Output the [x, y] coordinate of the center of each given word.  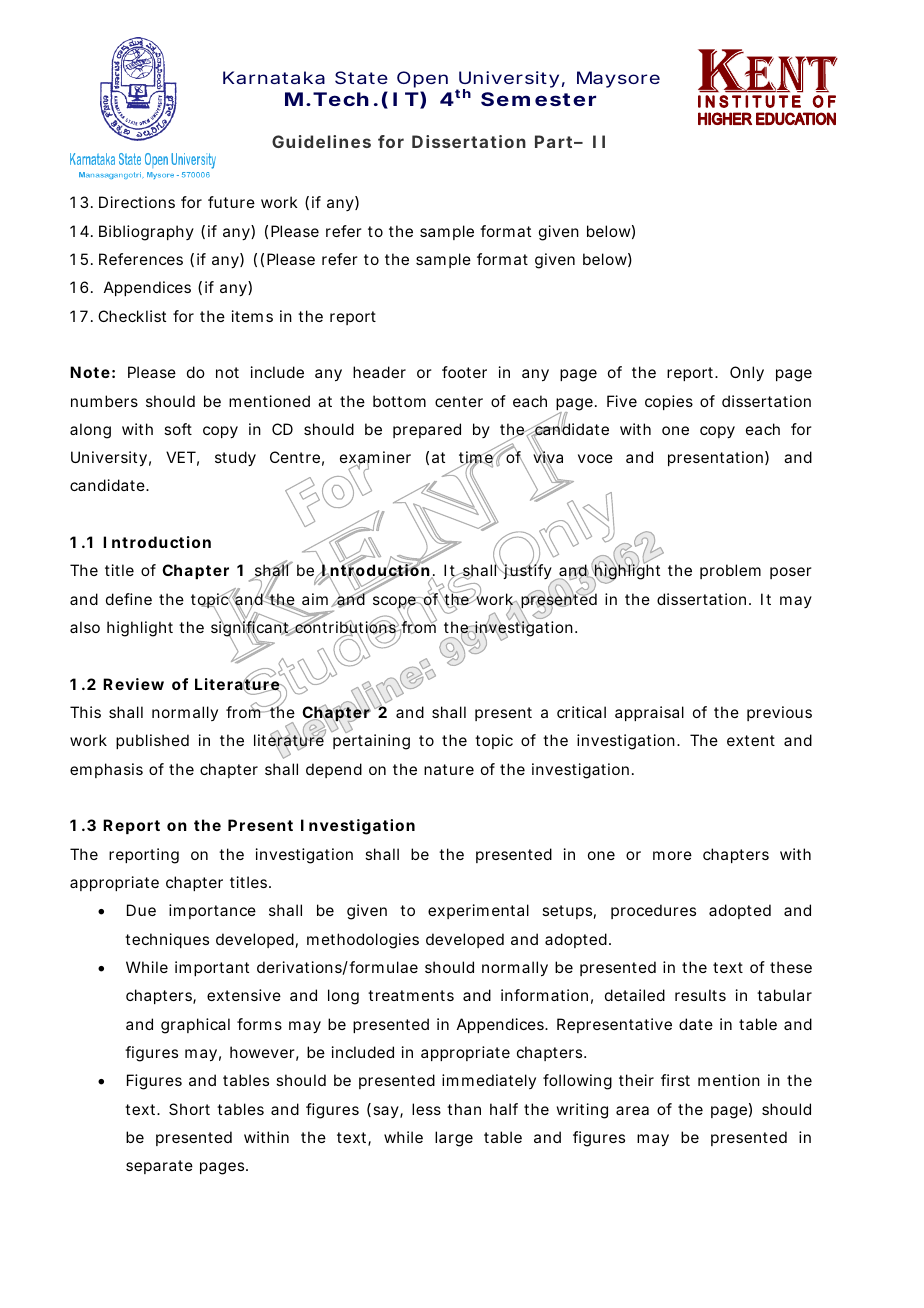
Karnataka [274, 77]
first [675, 1080]
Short [189, 1109]
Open [422, 79]
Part [555, 141]
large [454, 1139]
